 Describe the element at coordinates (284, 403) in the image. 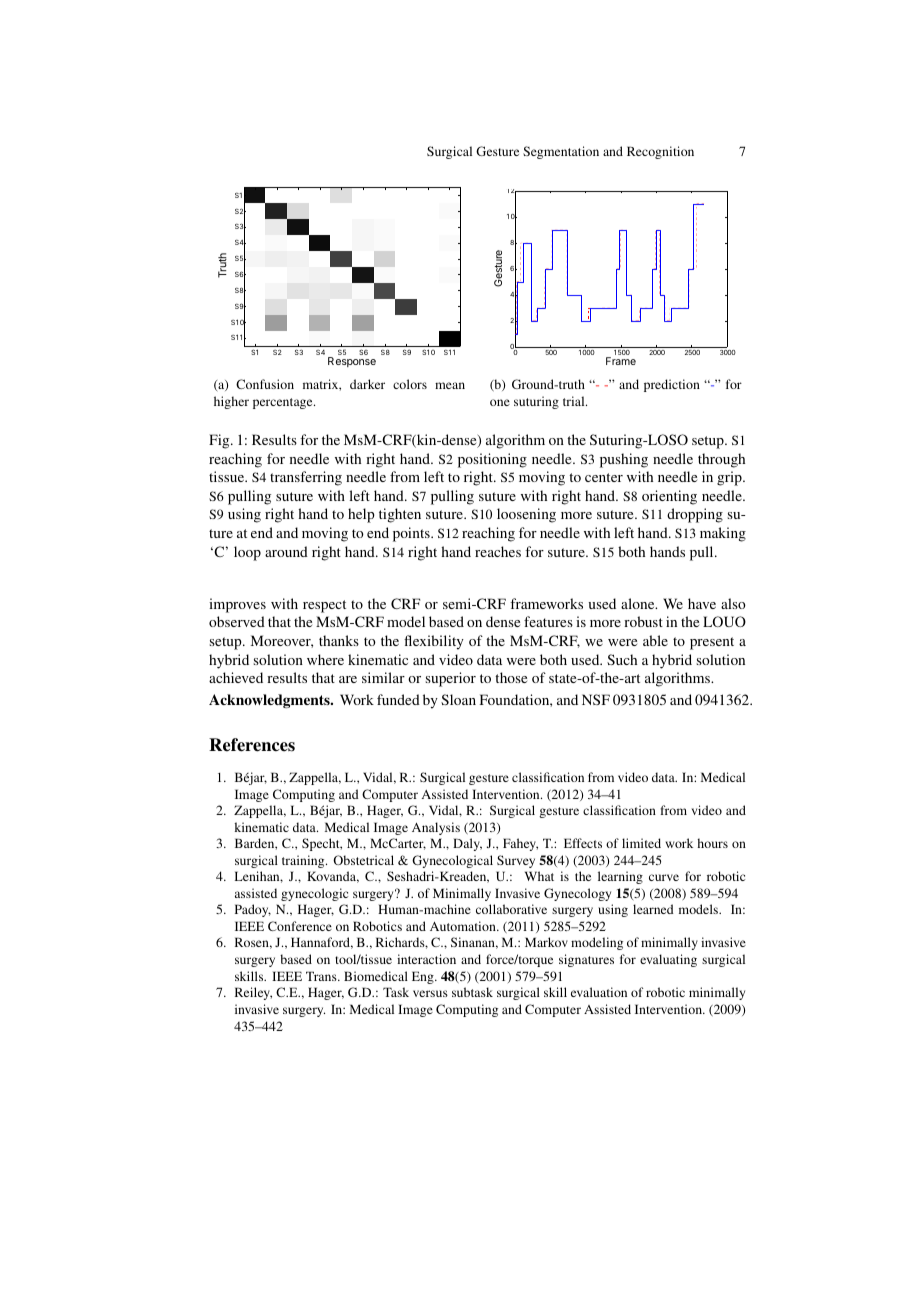

I see `percentage` at that location.
